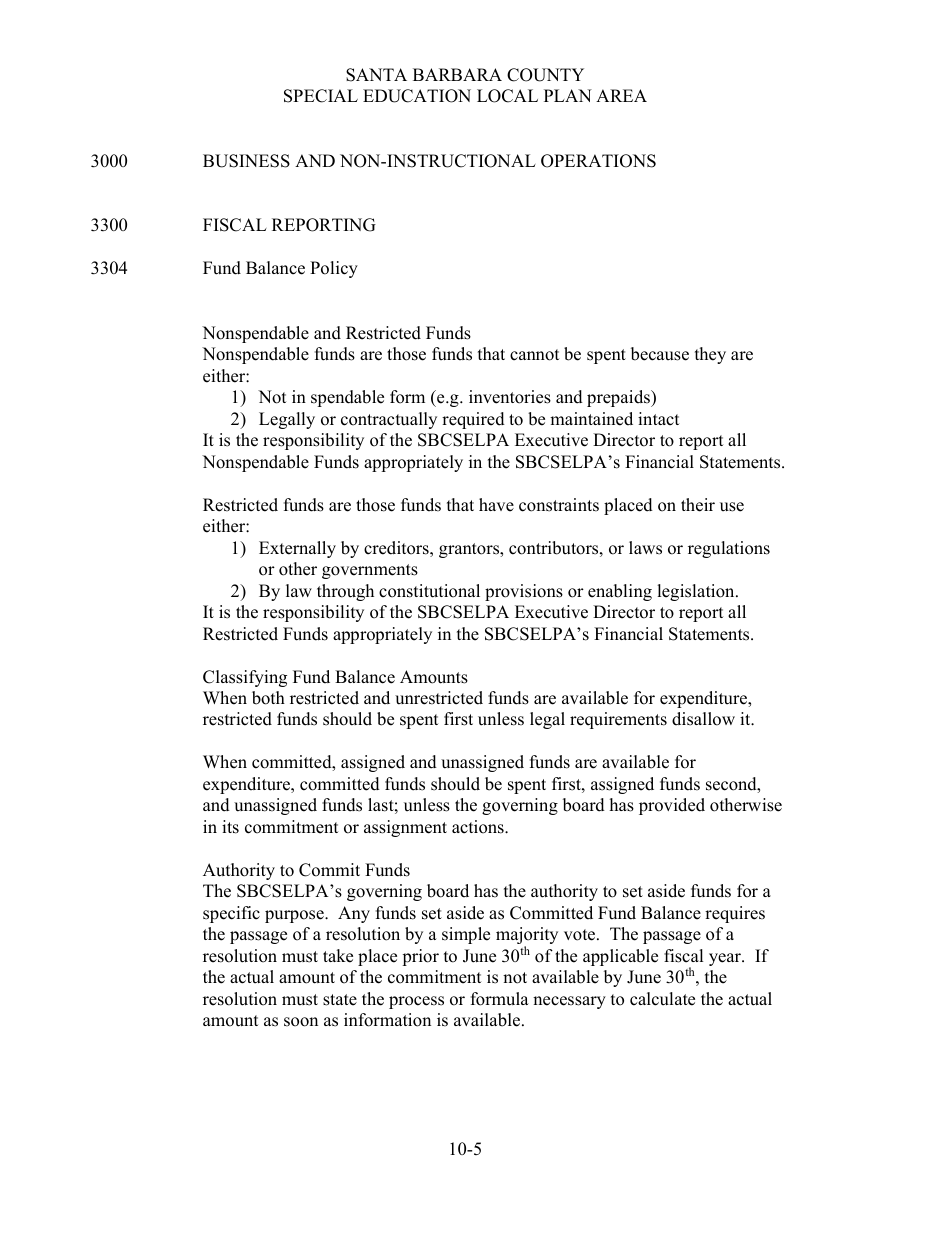 The height and width of the screenshot is (1233, 952). What do you see at coordinates (321, 96) in the screenshot?
I see `SPECIAL` at bounding box center [321, 96].
